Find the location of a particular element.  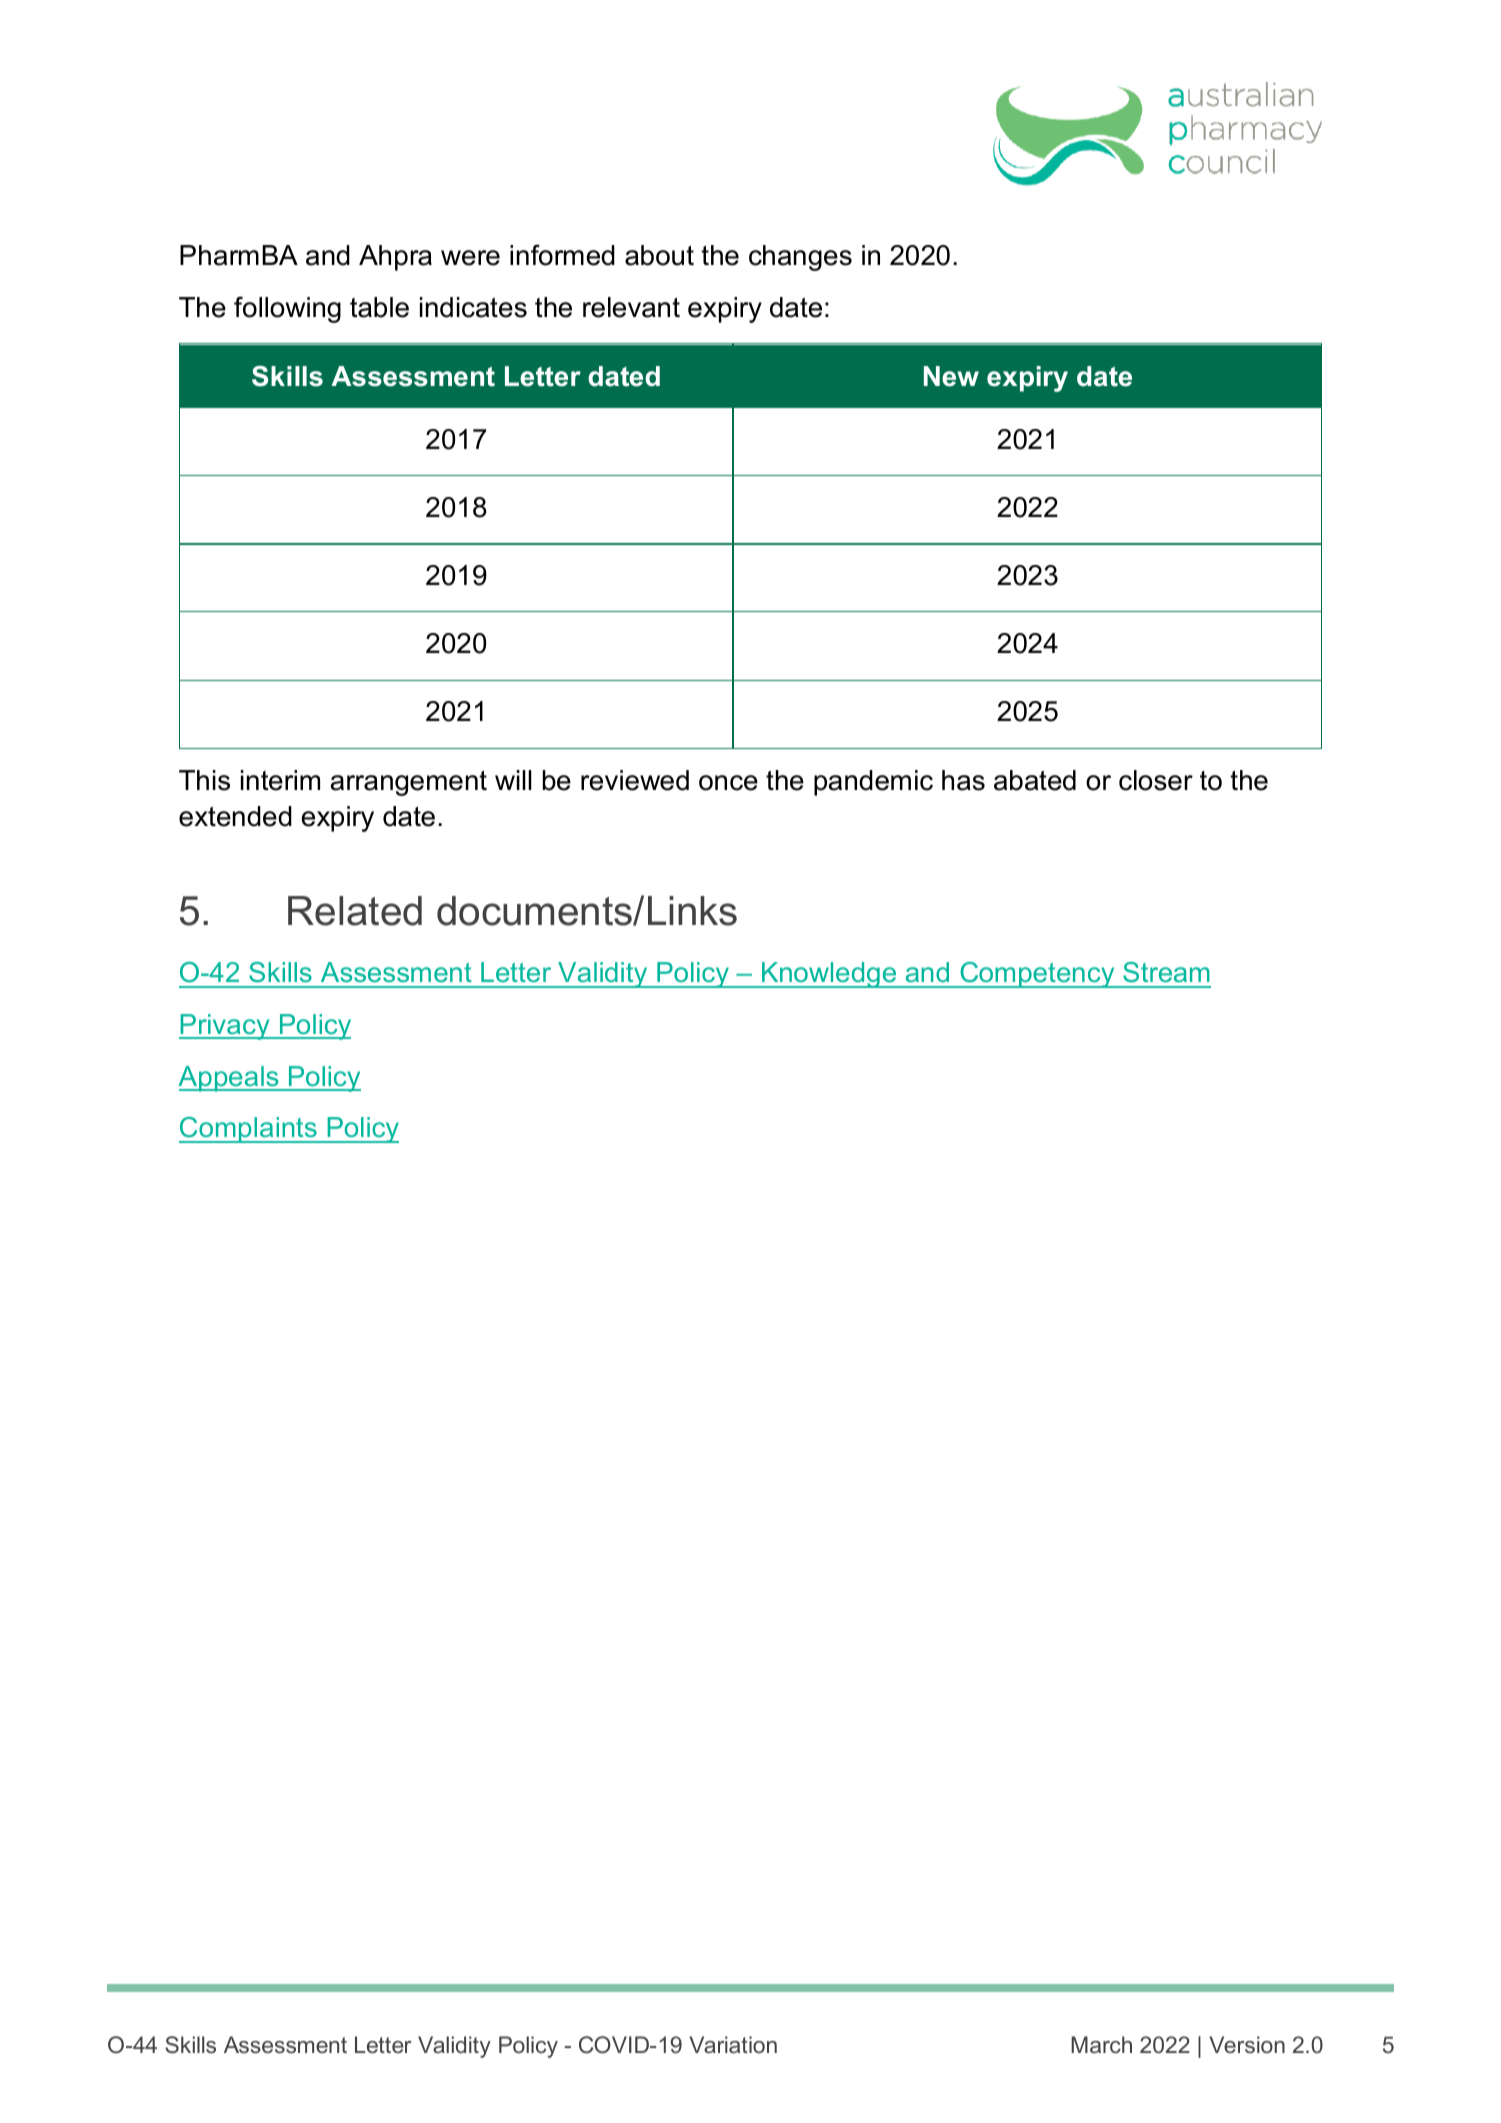

Complaints is located at coordinates (249, 1130).
